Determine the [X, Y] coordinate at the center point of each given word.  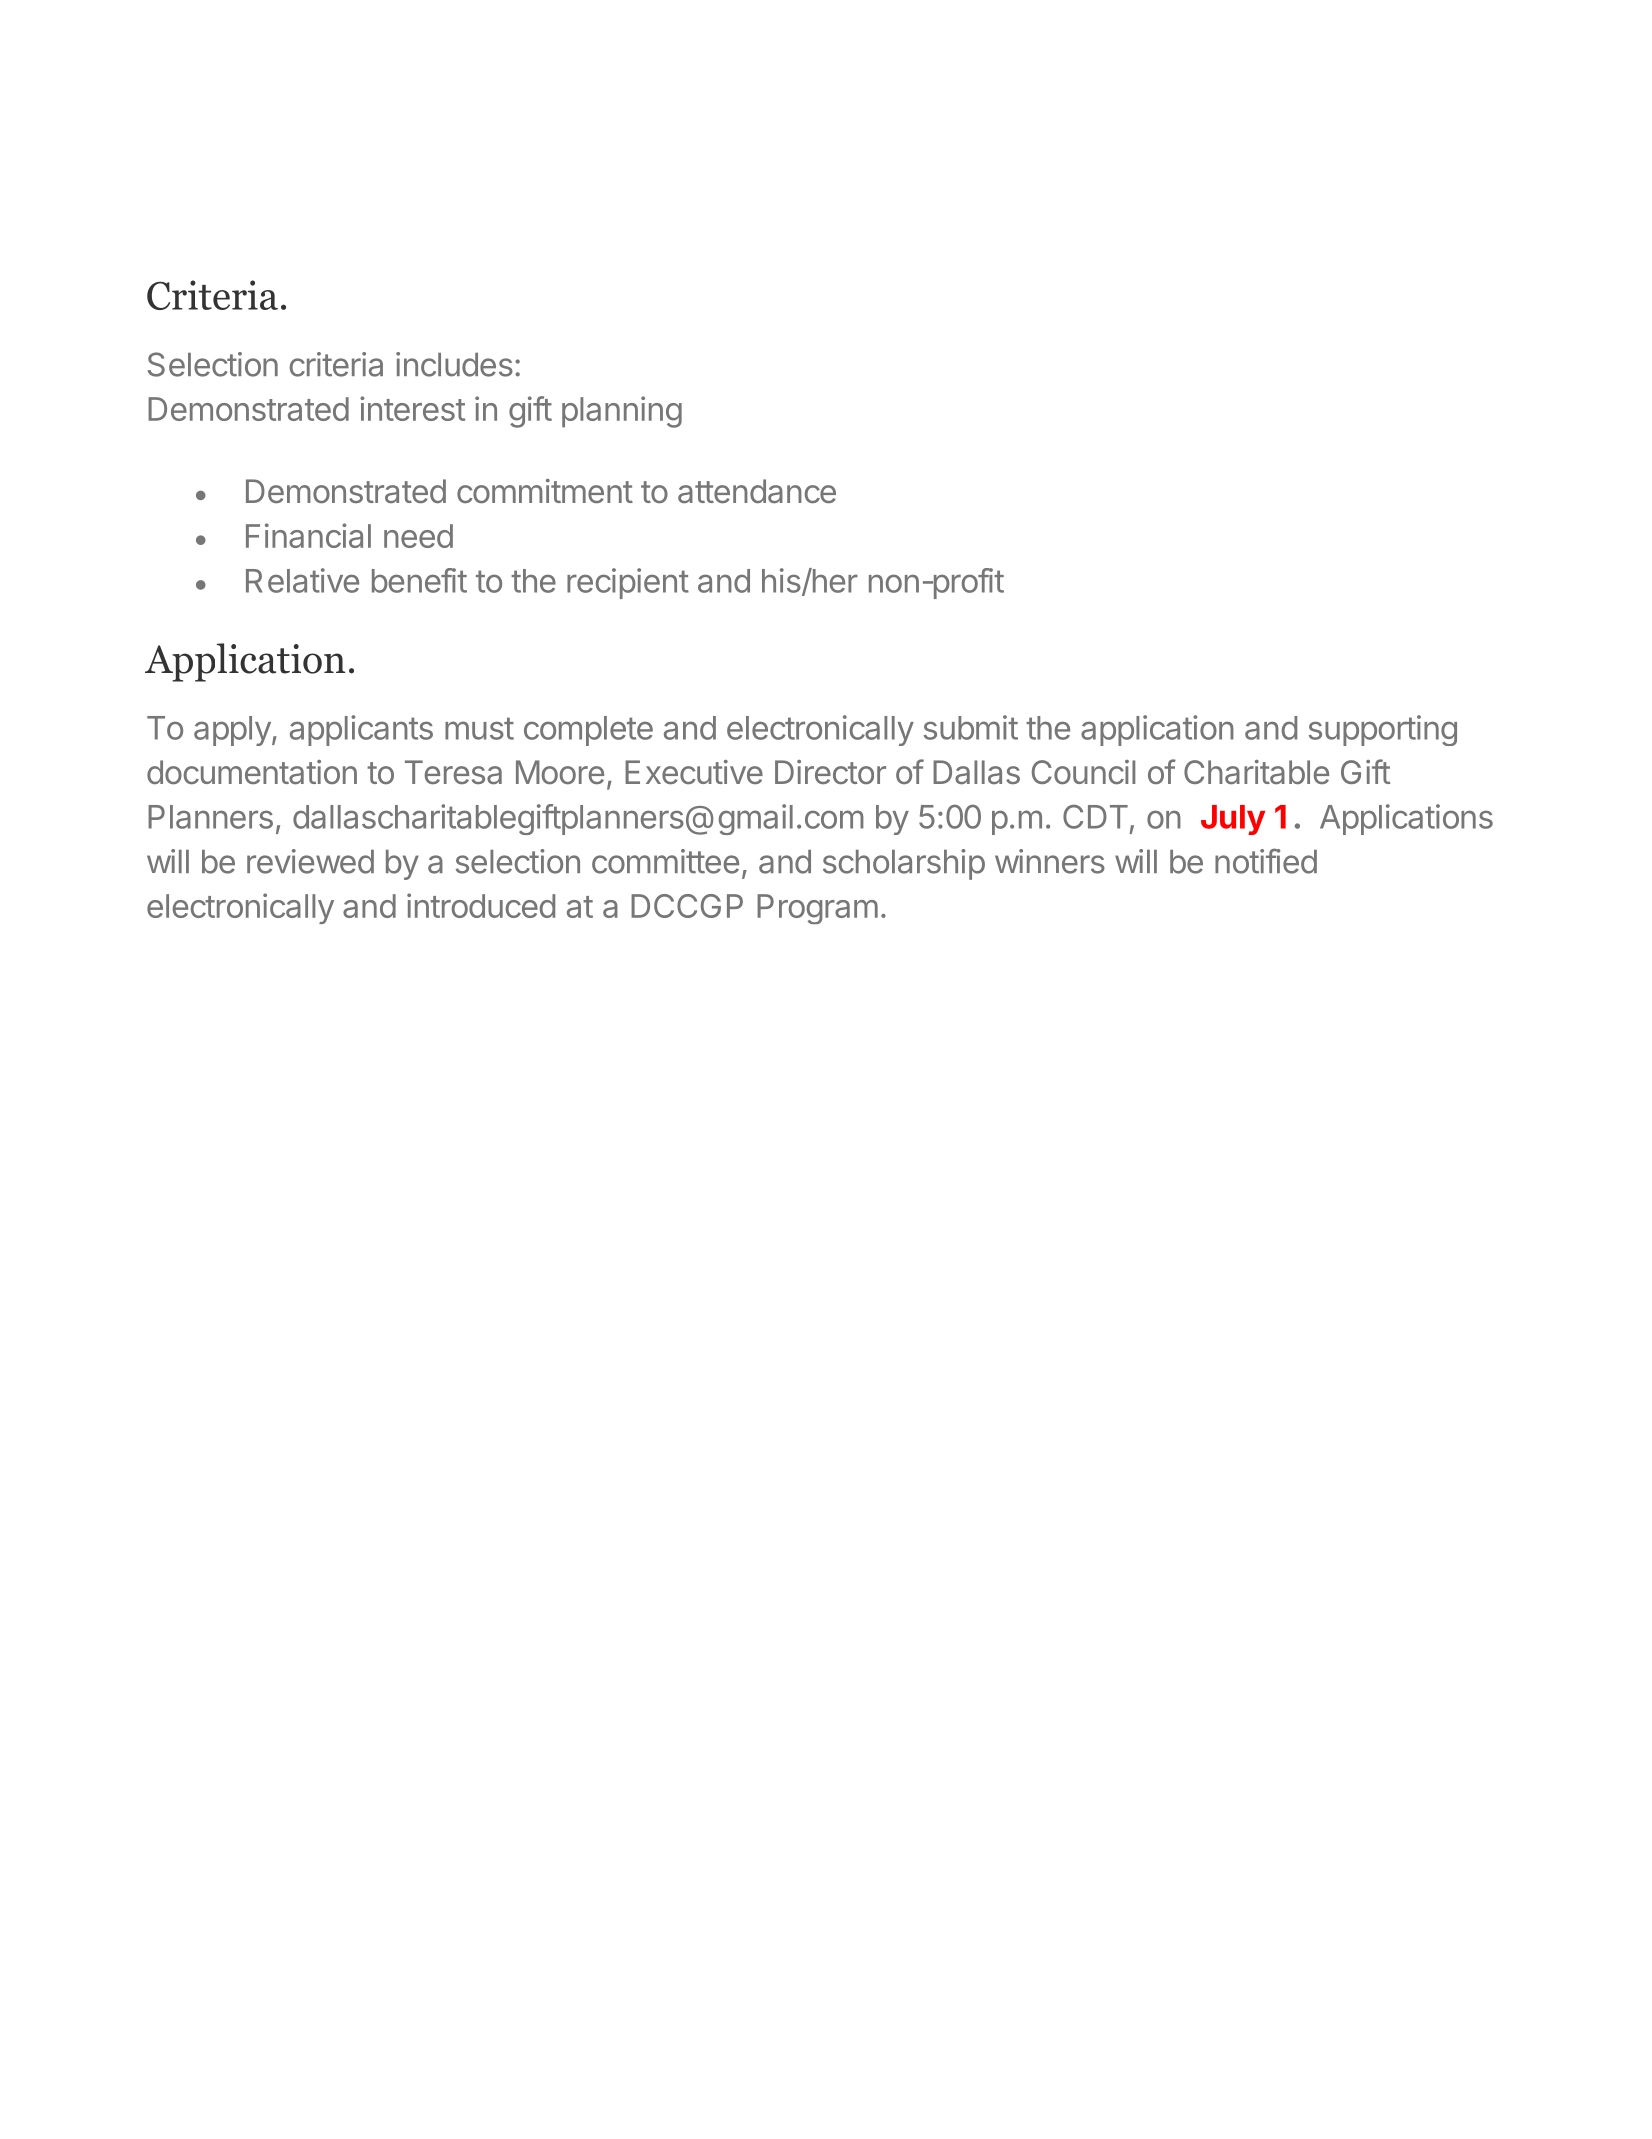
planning [622, 412]
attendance [757, 491]
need [418, 536]
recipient [628, 583]
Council [1083, 772]
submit [971, 727]
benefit [419, 580]
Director [830, 772]
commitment [545, 491]
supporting [1383, 730]
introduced [481, 905]
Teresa [453, 772]
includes [454, 364]
